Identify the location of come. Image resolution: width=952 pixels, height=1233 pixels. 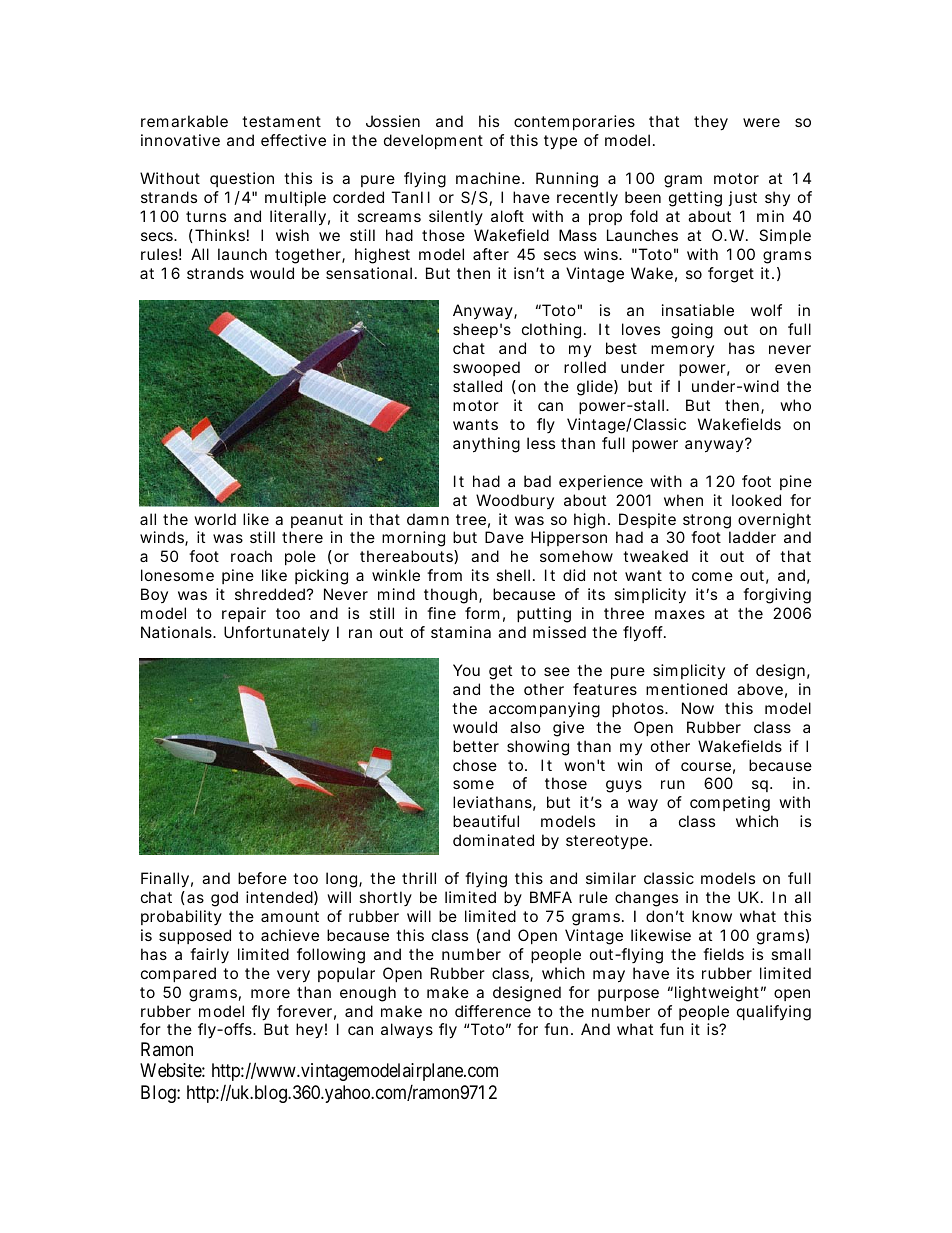
(712, 576).
